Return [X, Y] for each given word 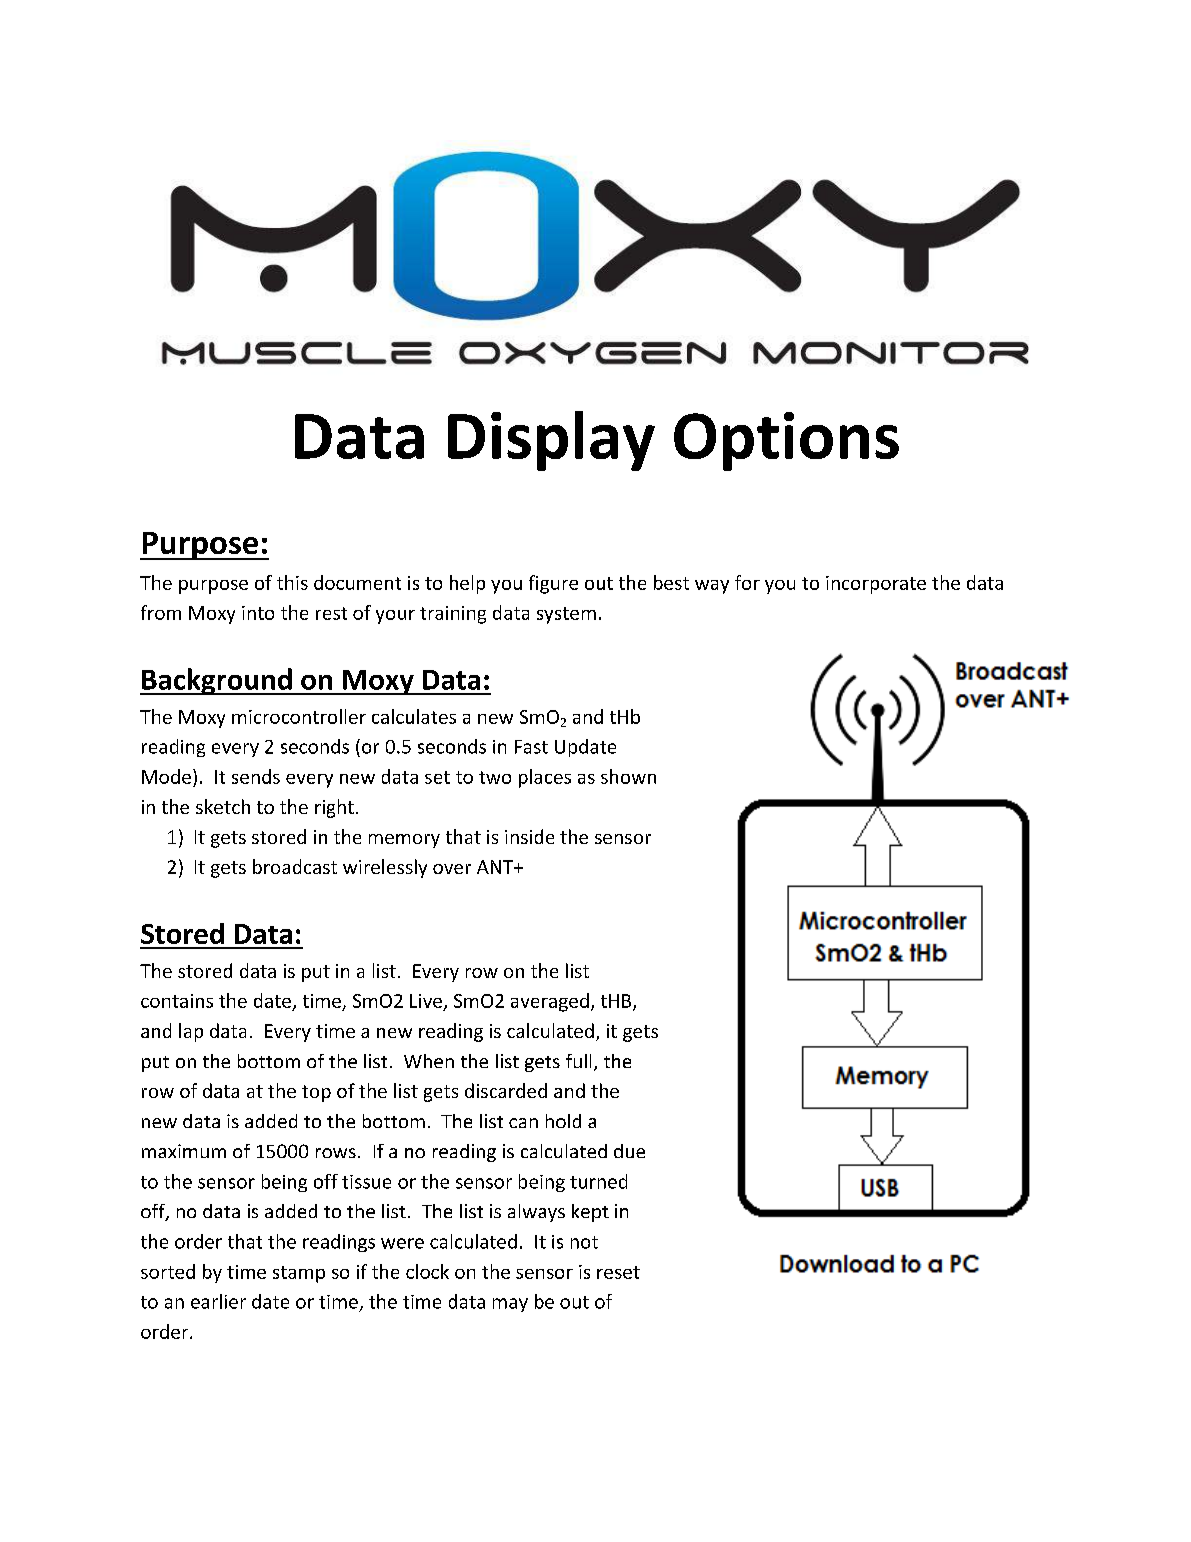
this [292, 582]
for [747, 582]
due [629, 1151]
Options [786, 441]
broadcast [295, 866]
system [566, 615]
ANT [496, 867]
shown [628, 776]
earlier [218, 1301]
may [510, 1305]
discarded [506, 1090]
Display [551, 441]
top [316, 1093]
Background [217, 681]
